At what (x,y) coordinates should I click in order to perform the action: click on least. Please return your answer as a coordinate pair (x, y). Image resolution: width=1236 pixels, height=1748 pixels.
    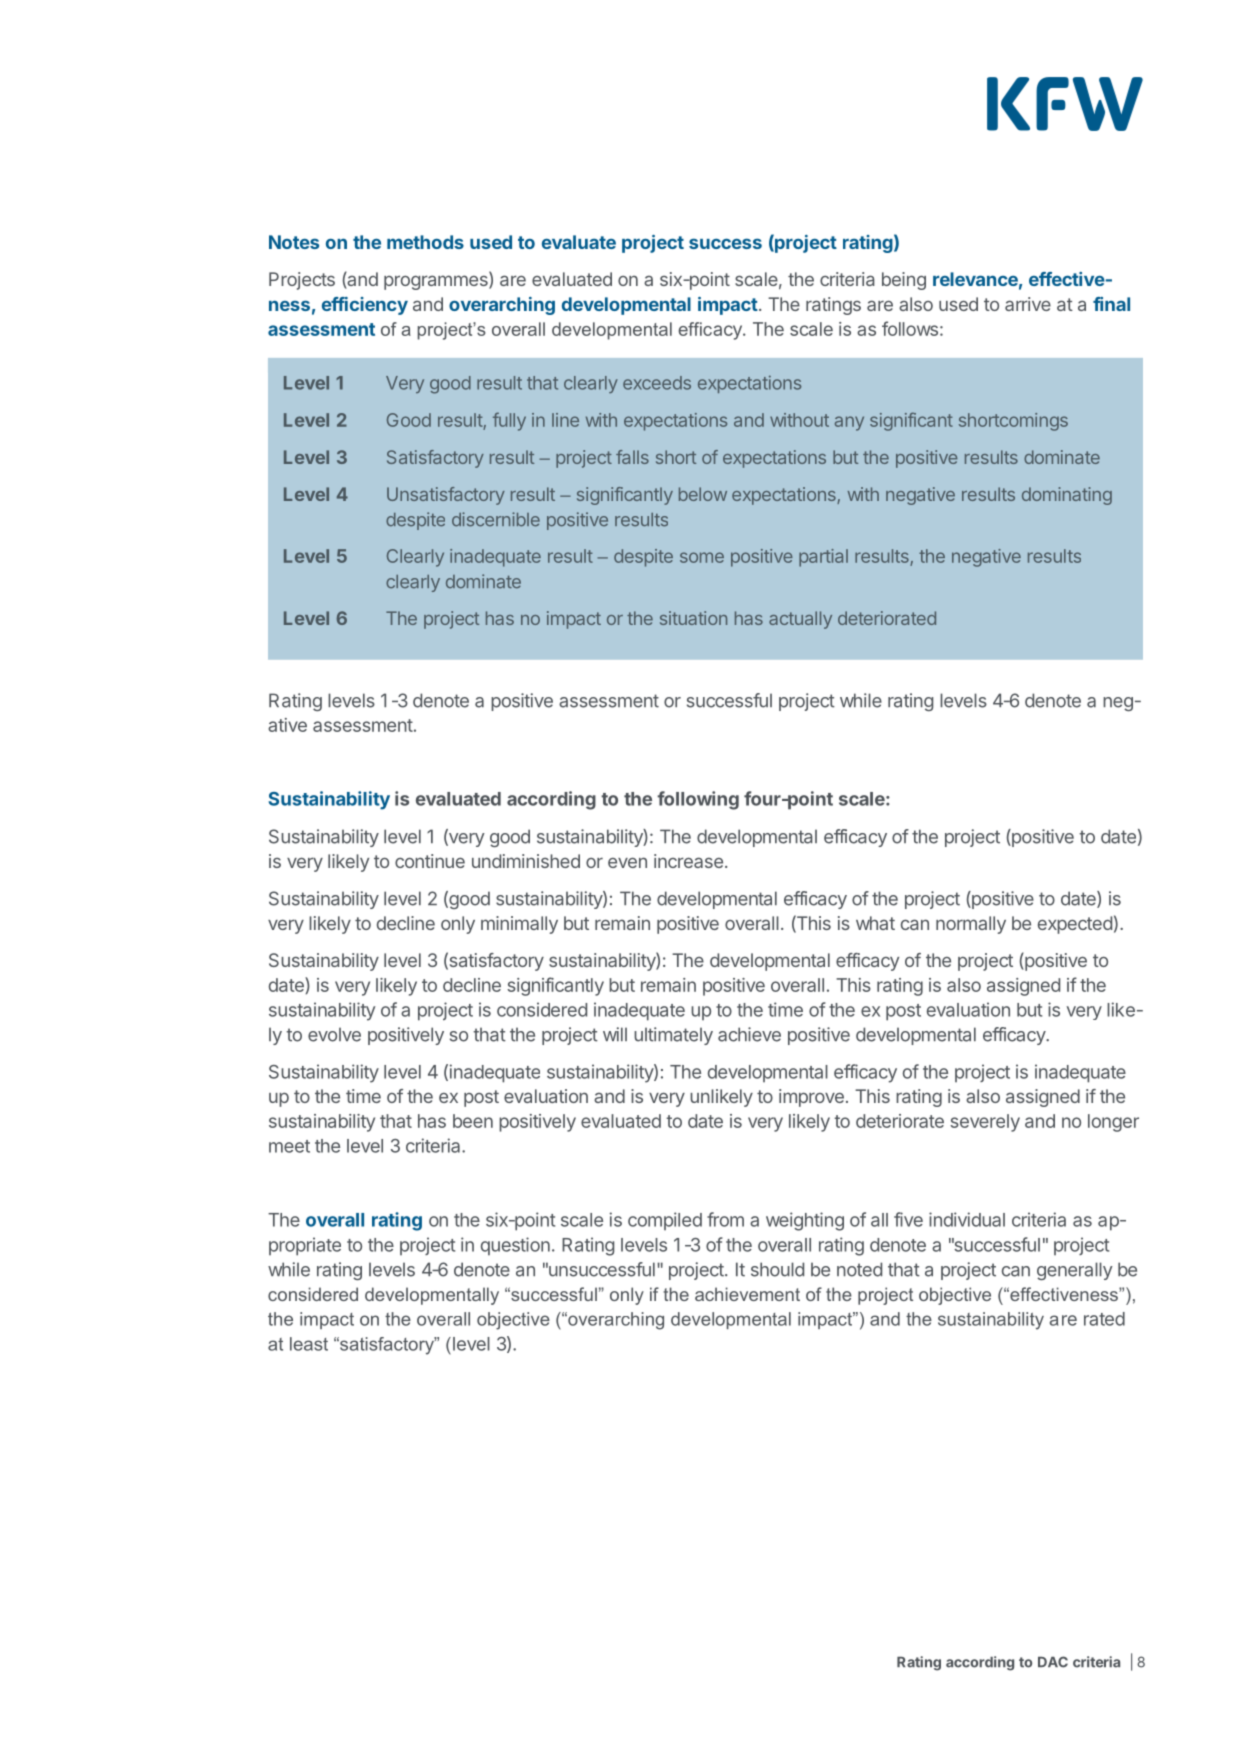
    Looking at the image, I should click on (309, 1344).
